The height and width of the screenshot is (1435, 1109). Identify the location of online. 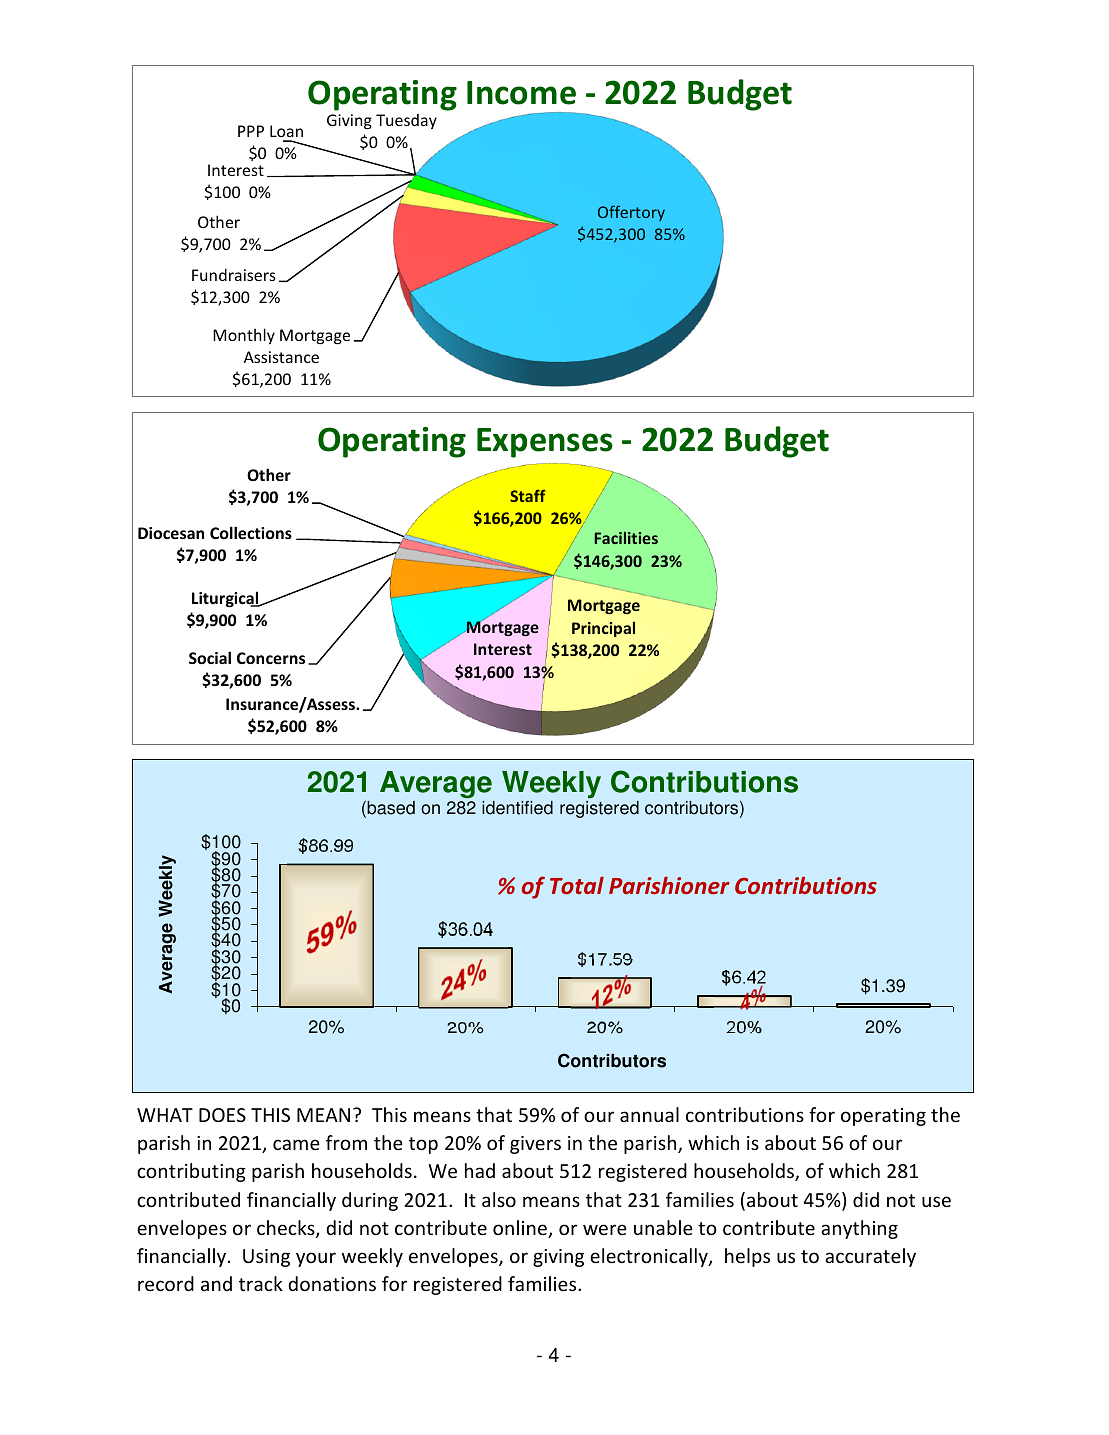
(521, 1229).
